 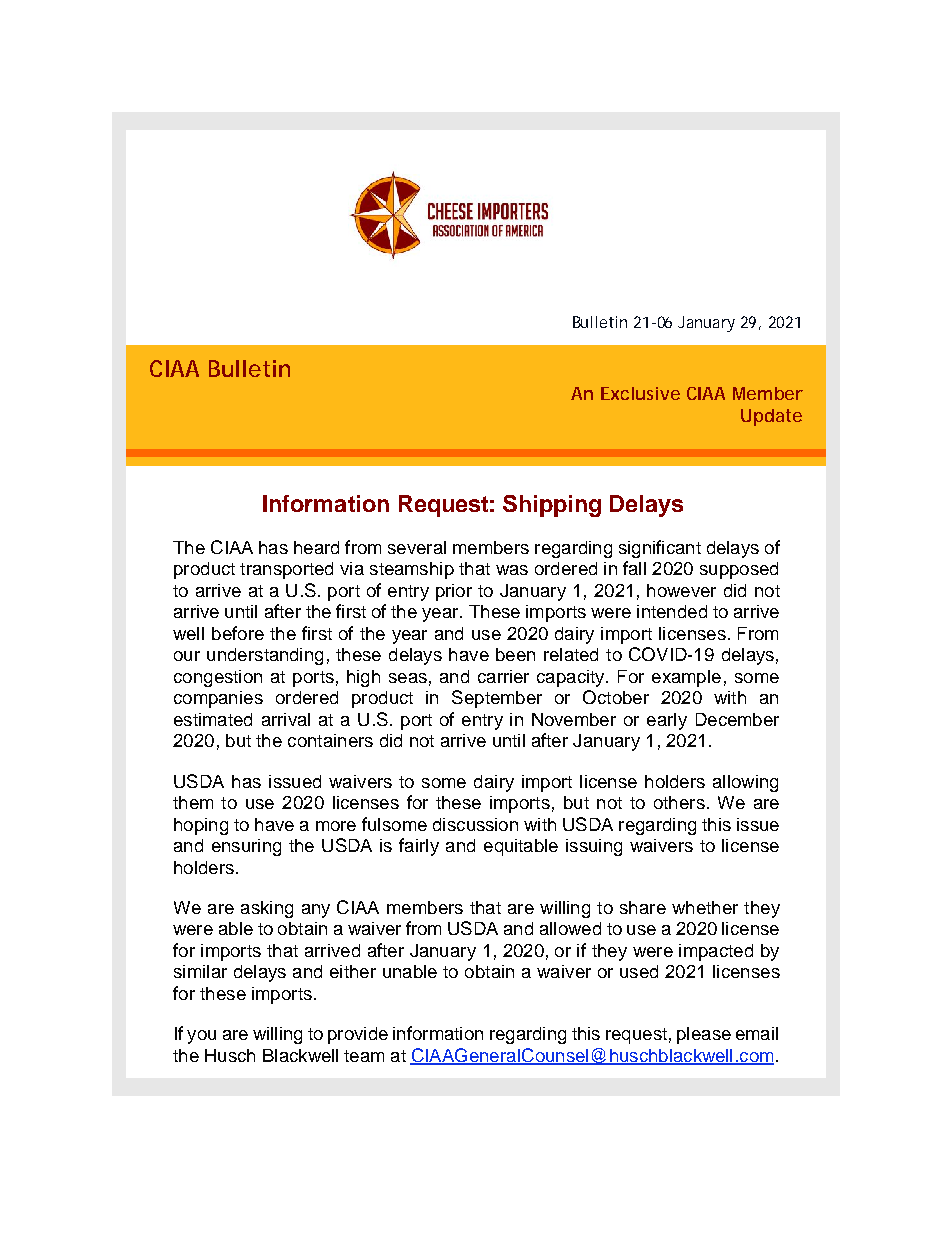 What do you see at coordinates (246, 847) in the document?
I see `ensuring` at bounding box center [246, 847].
